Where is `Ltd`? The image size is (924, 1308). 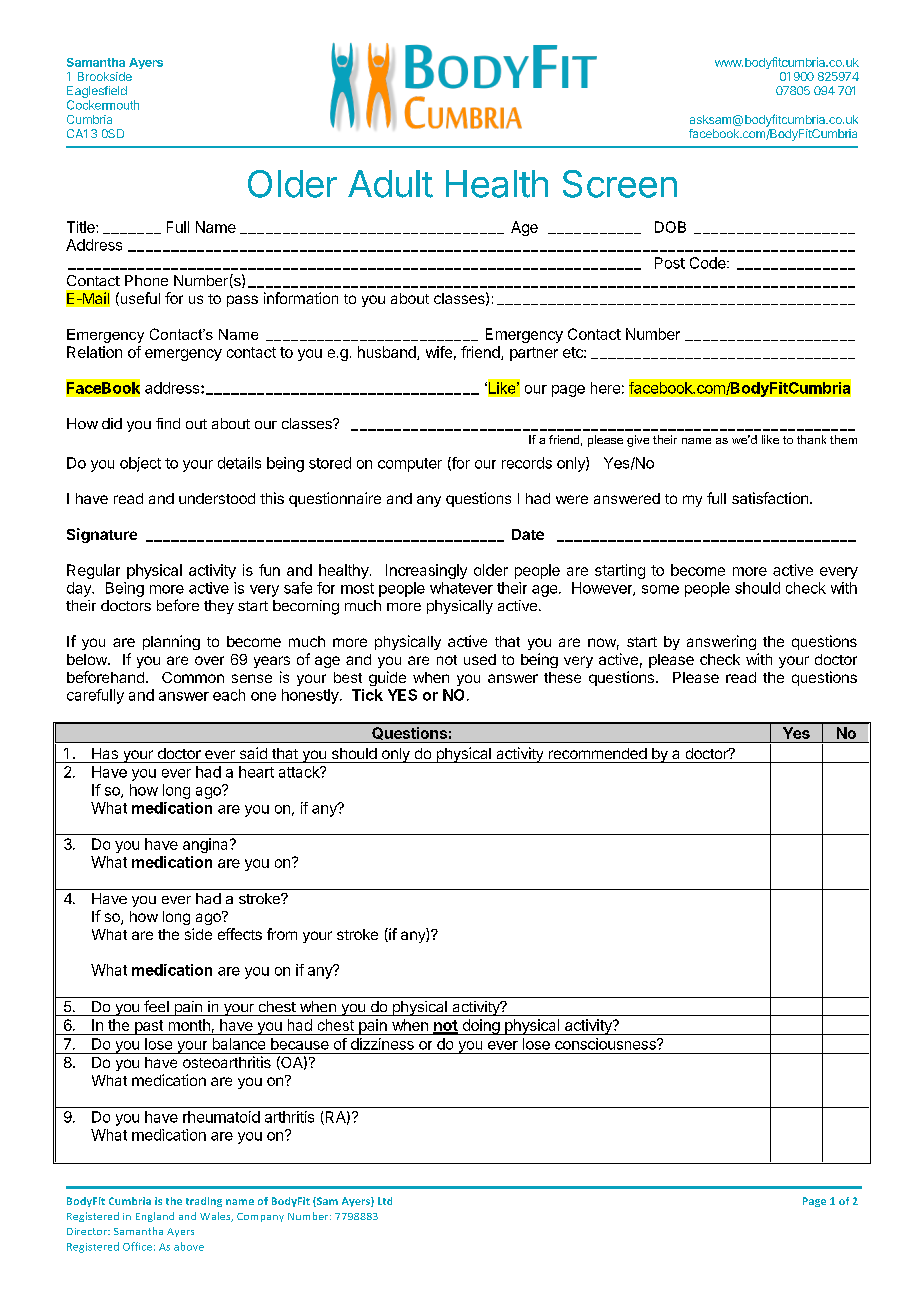
Ltd is located at coordinates (385, 1201).
